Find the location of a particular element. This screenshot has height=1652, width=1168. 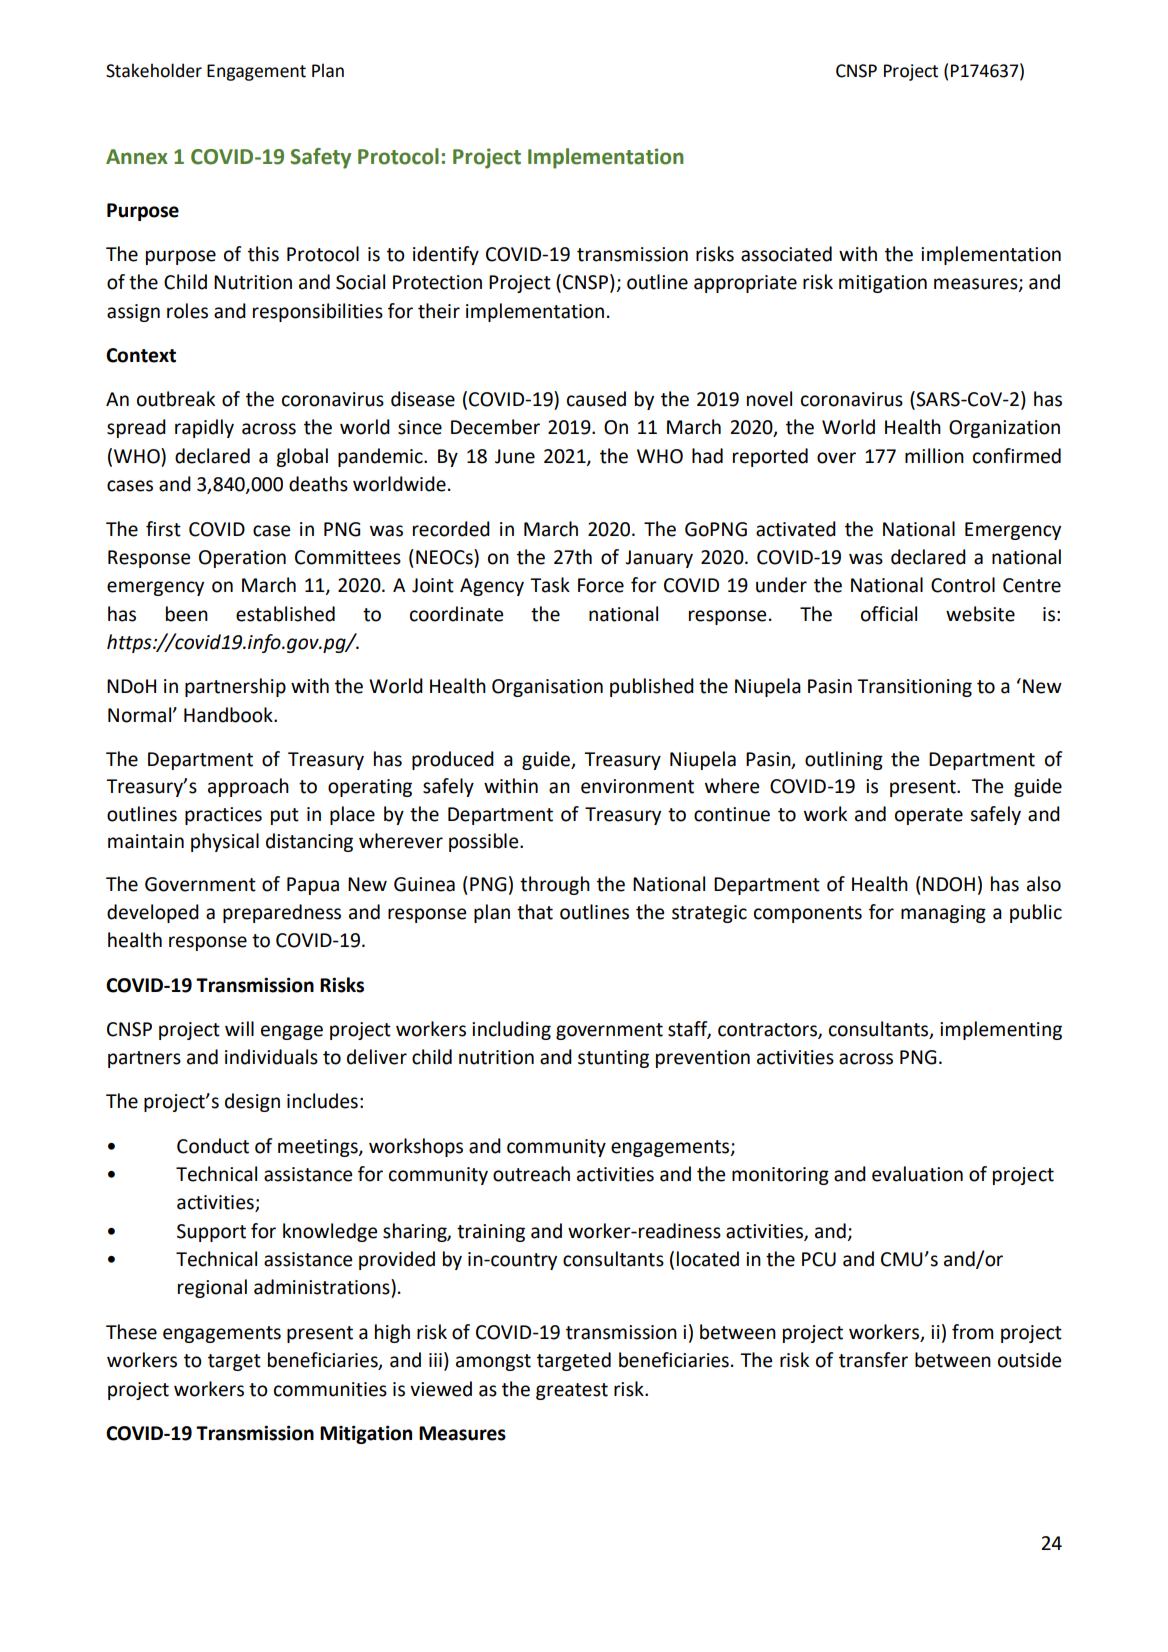

Organisation is located at coordinates (547, 688).
